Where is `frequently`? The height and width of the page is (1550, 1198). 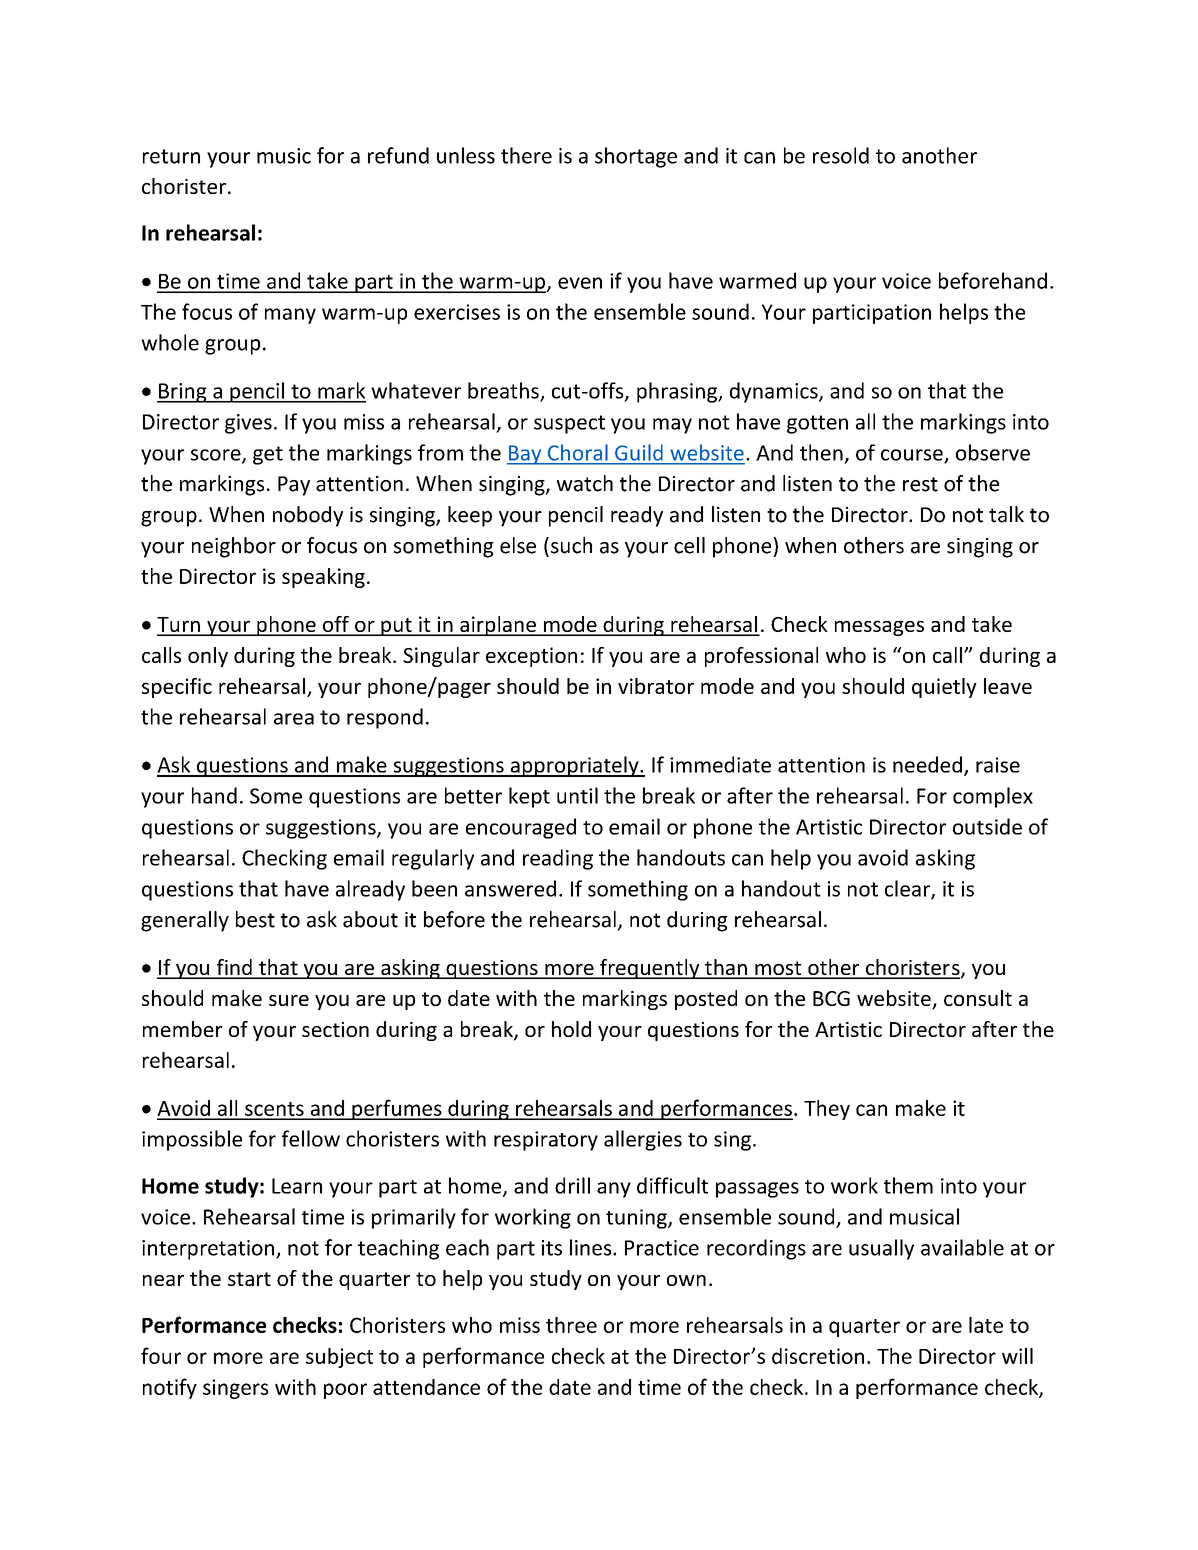 frequently is located at coordinates (650, 969).
